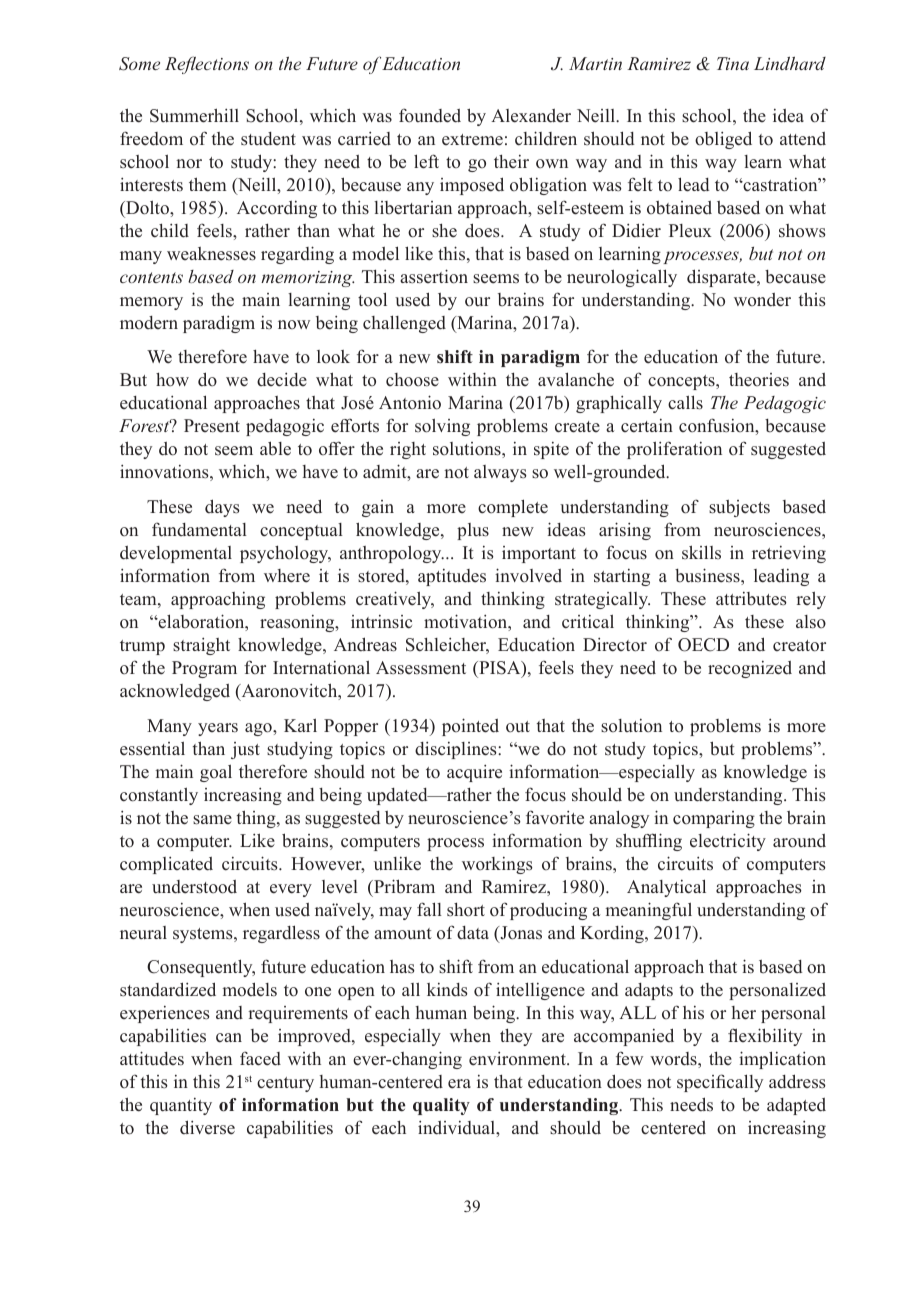  Describe the element at coordinates (430, 115) in the screenshot. I see `founded` at that location.
